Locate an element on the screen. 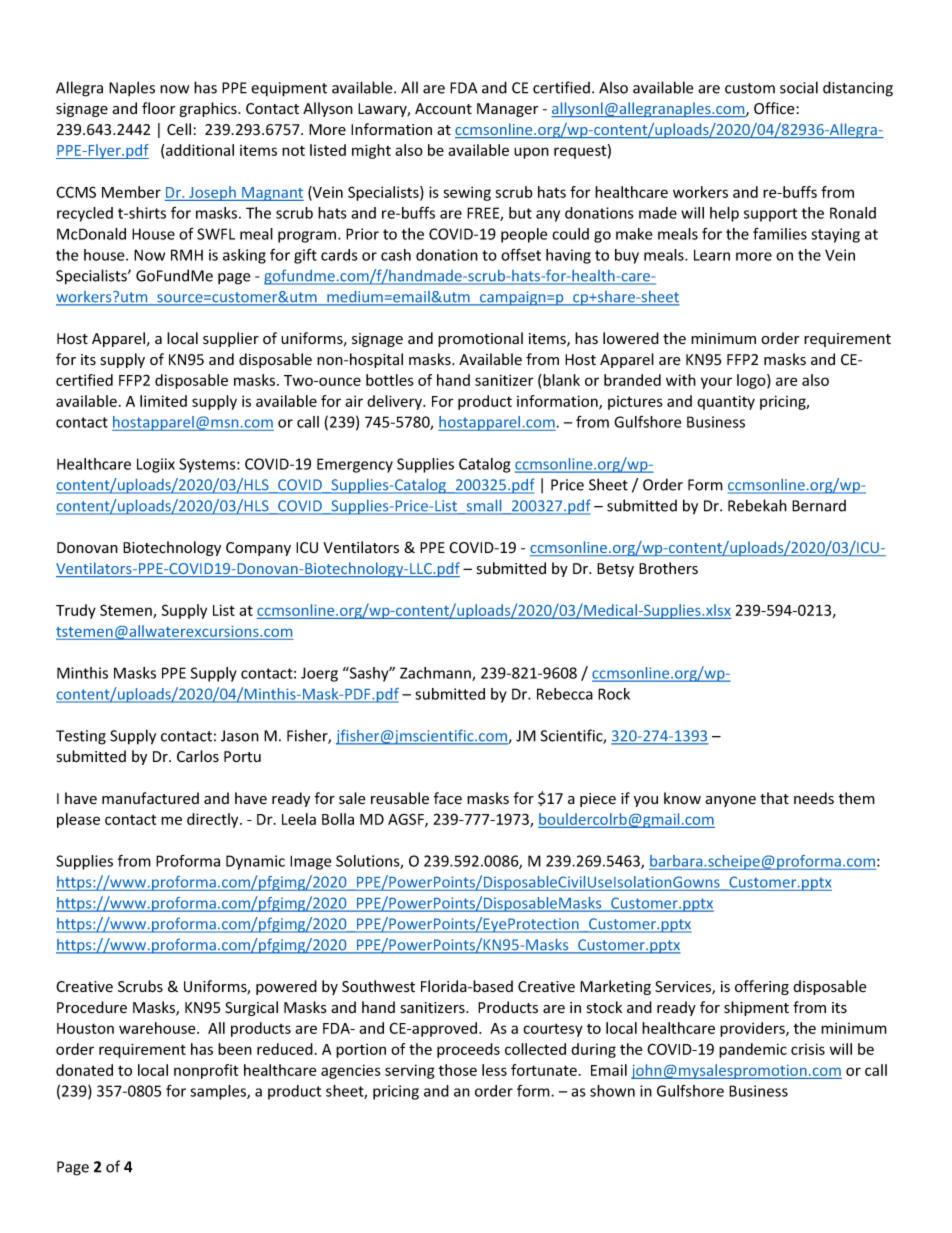 This screenshot has height=1233, width=952. Betsy is located at coordinates (615, 570).
